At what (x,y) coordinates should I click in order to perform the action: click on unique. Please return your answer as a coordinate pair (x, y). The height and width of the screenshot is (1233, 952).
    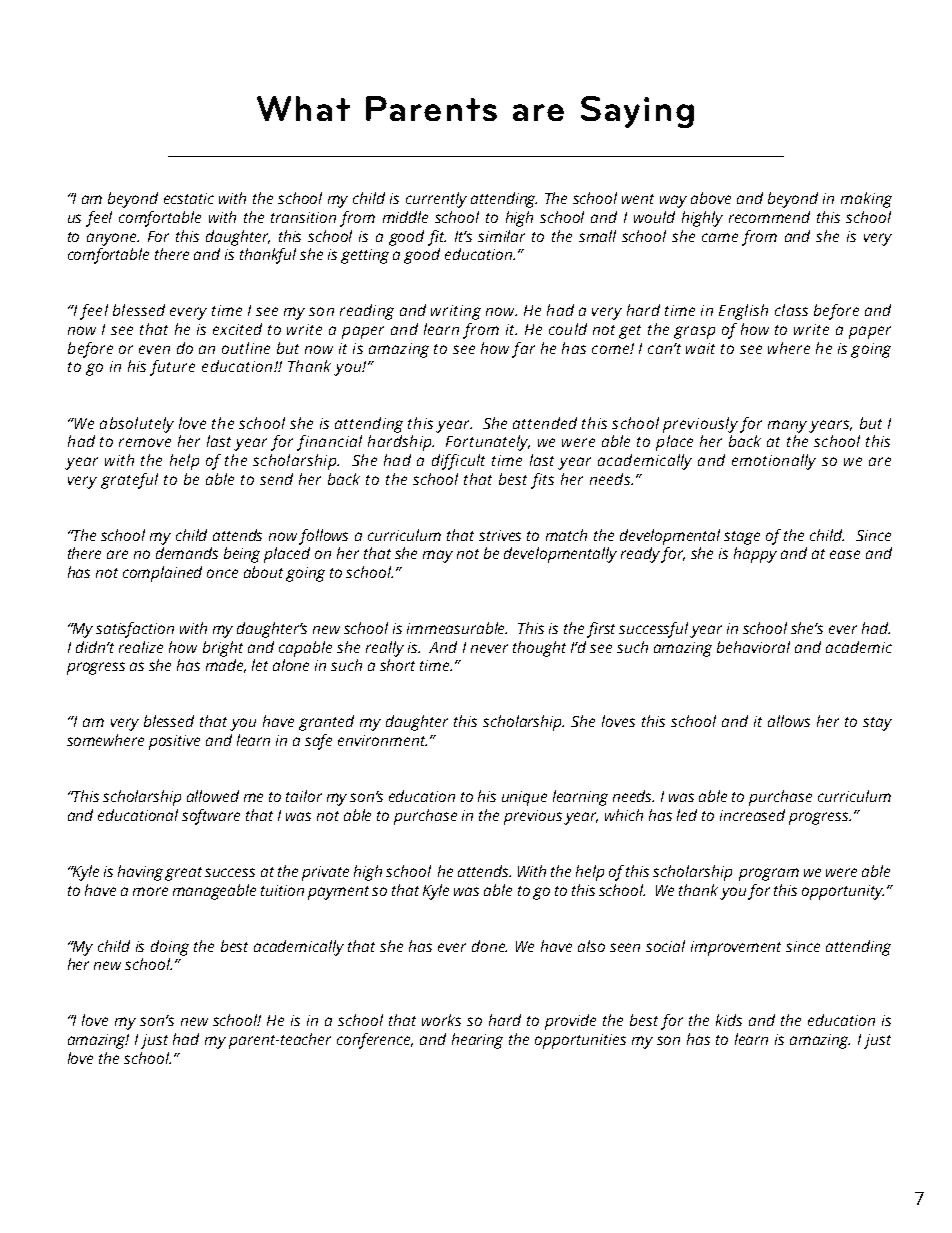
    Looking at the image, I should click on (524, 798).
